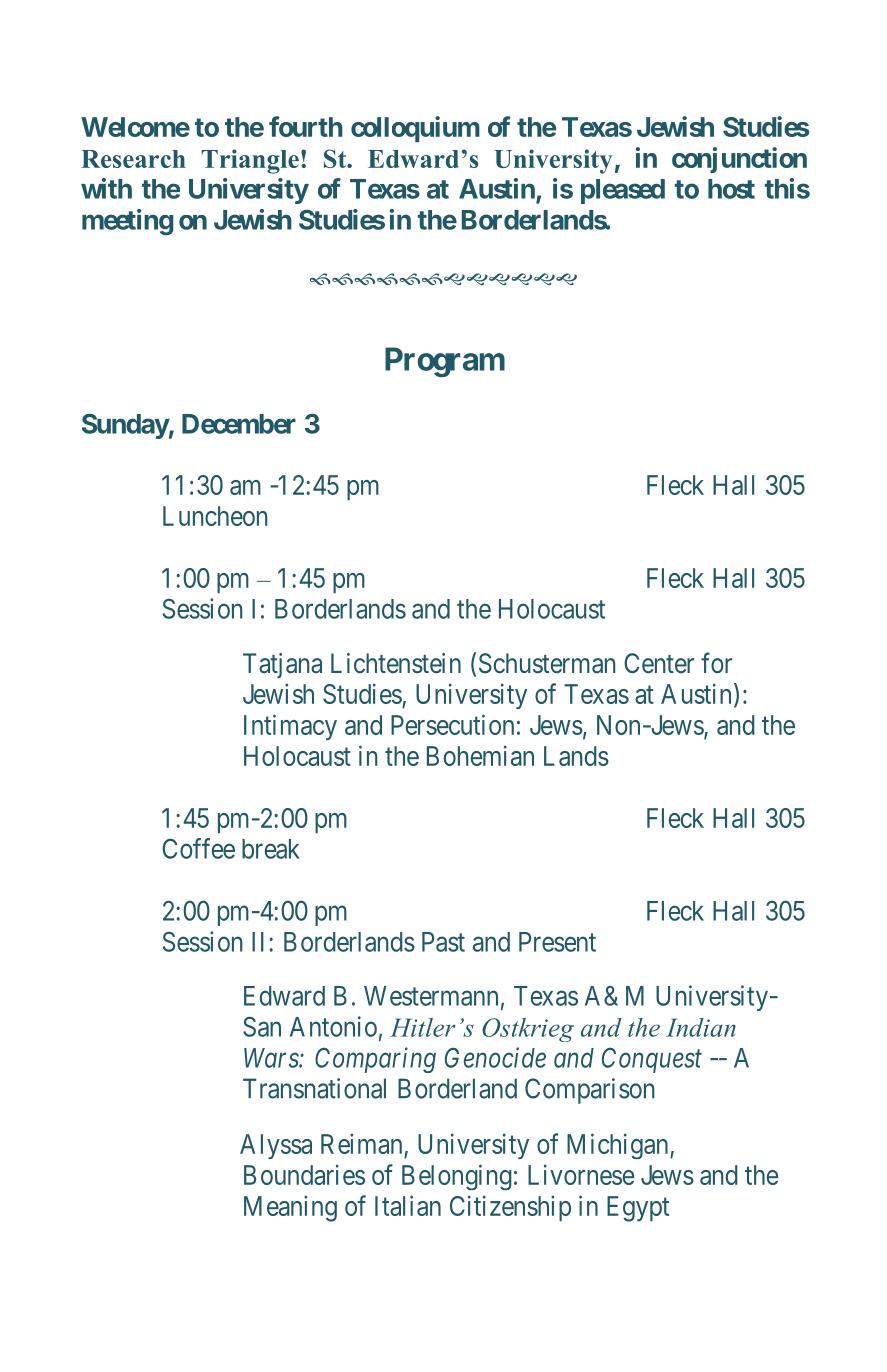 The image size is (887, 1372). What do you see at coordinates (659, 663) in the screenshot?
I see `Center` at bounding box center [659, 663].
